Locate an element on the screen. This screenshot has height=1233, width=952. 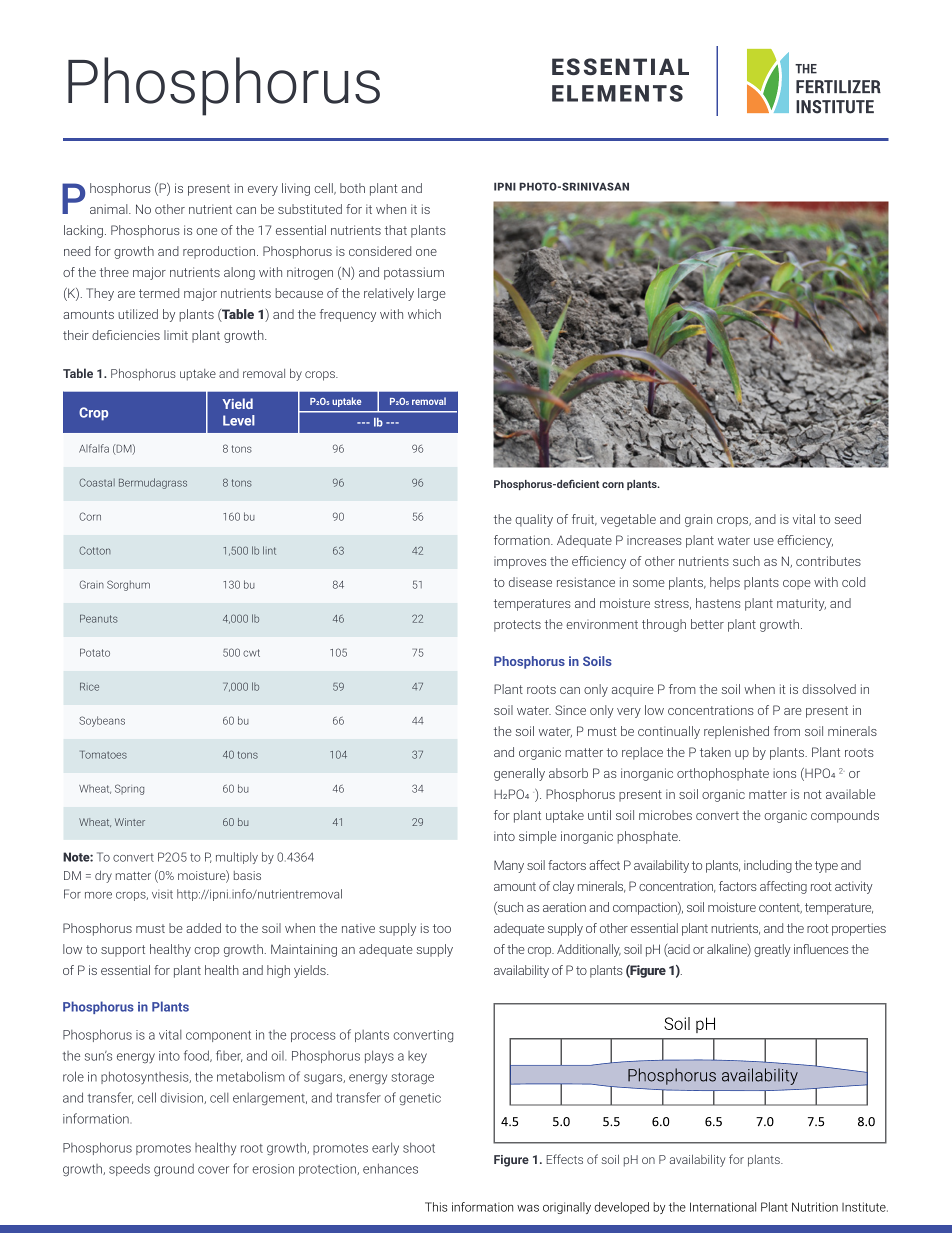
that is located at coordinates (396, 230).
